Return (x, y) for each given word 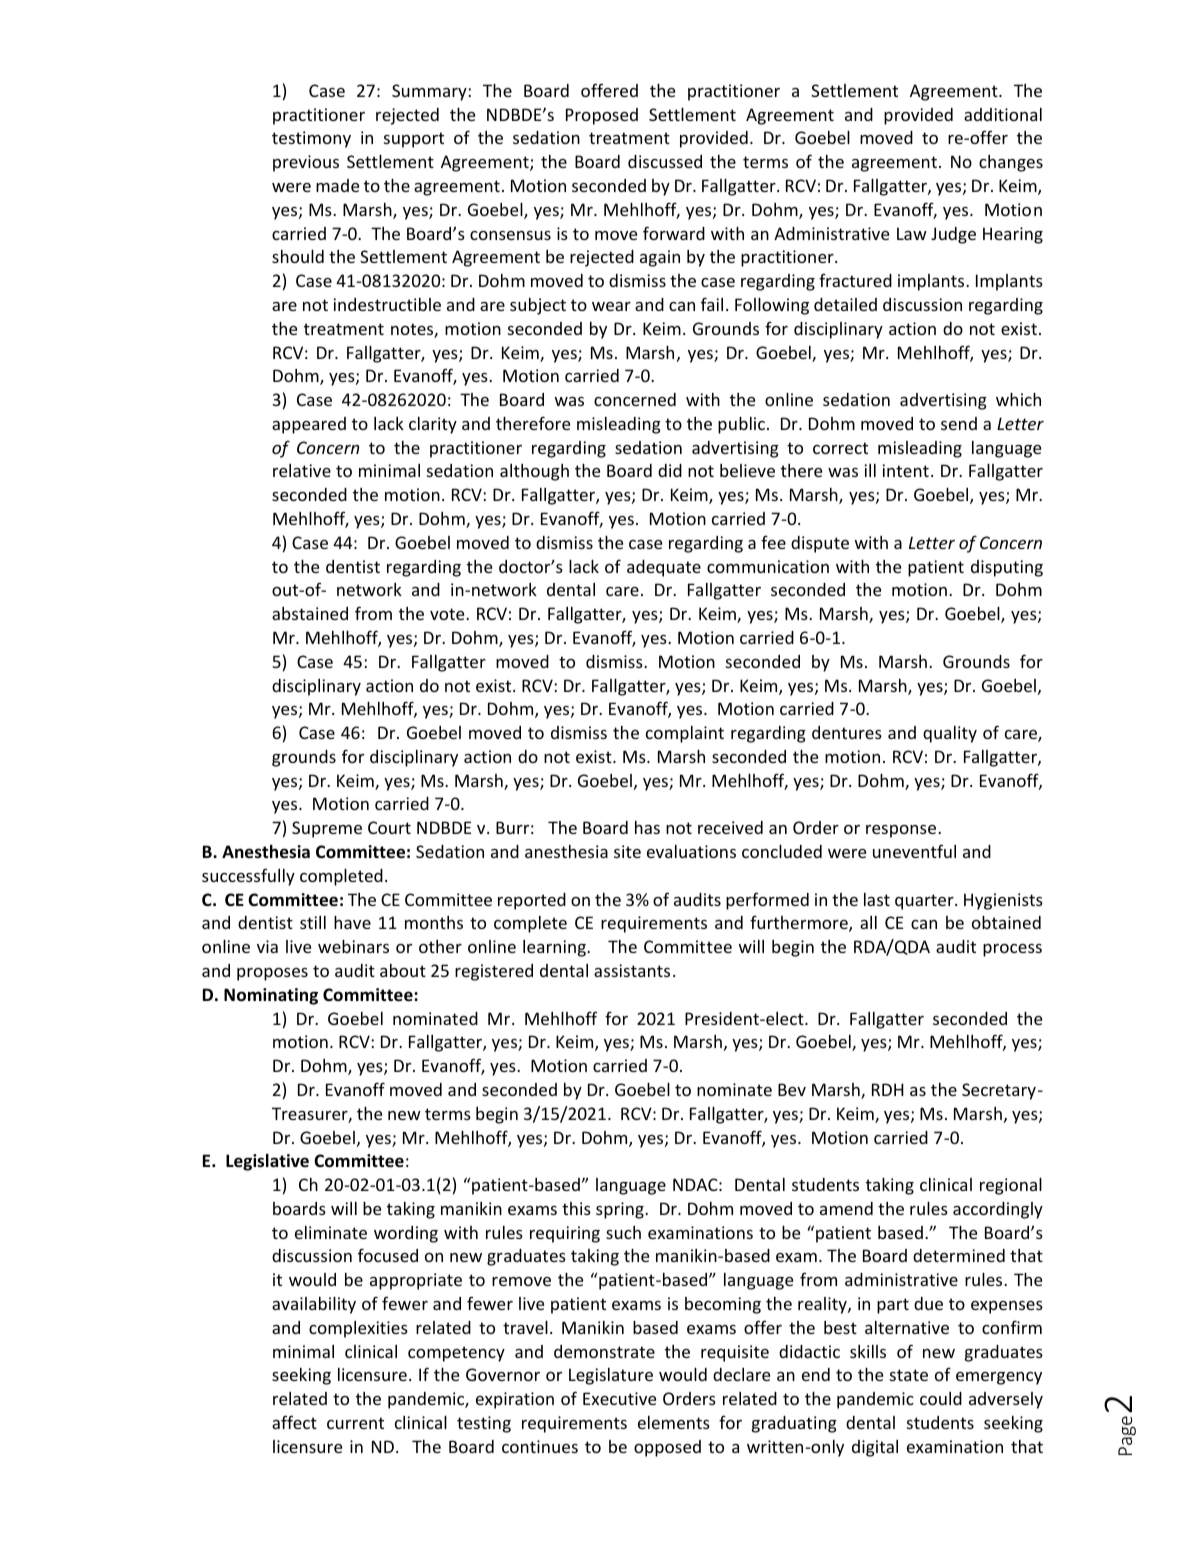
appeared (309, 425)
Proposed (602, 116)
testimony (311, 139)
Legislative (267, 1162)
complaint (685, 734)
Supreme (327, 829)
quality (950, 734)
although (534, 472)
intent (905, 470)
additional (1003, 114)
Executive (619, 1398)
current (355, 1423)
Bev (792, 1089)
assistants (632, 970)
